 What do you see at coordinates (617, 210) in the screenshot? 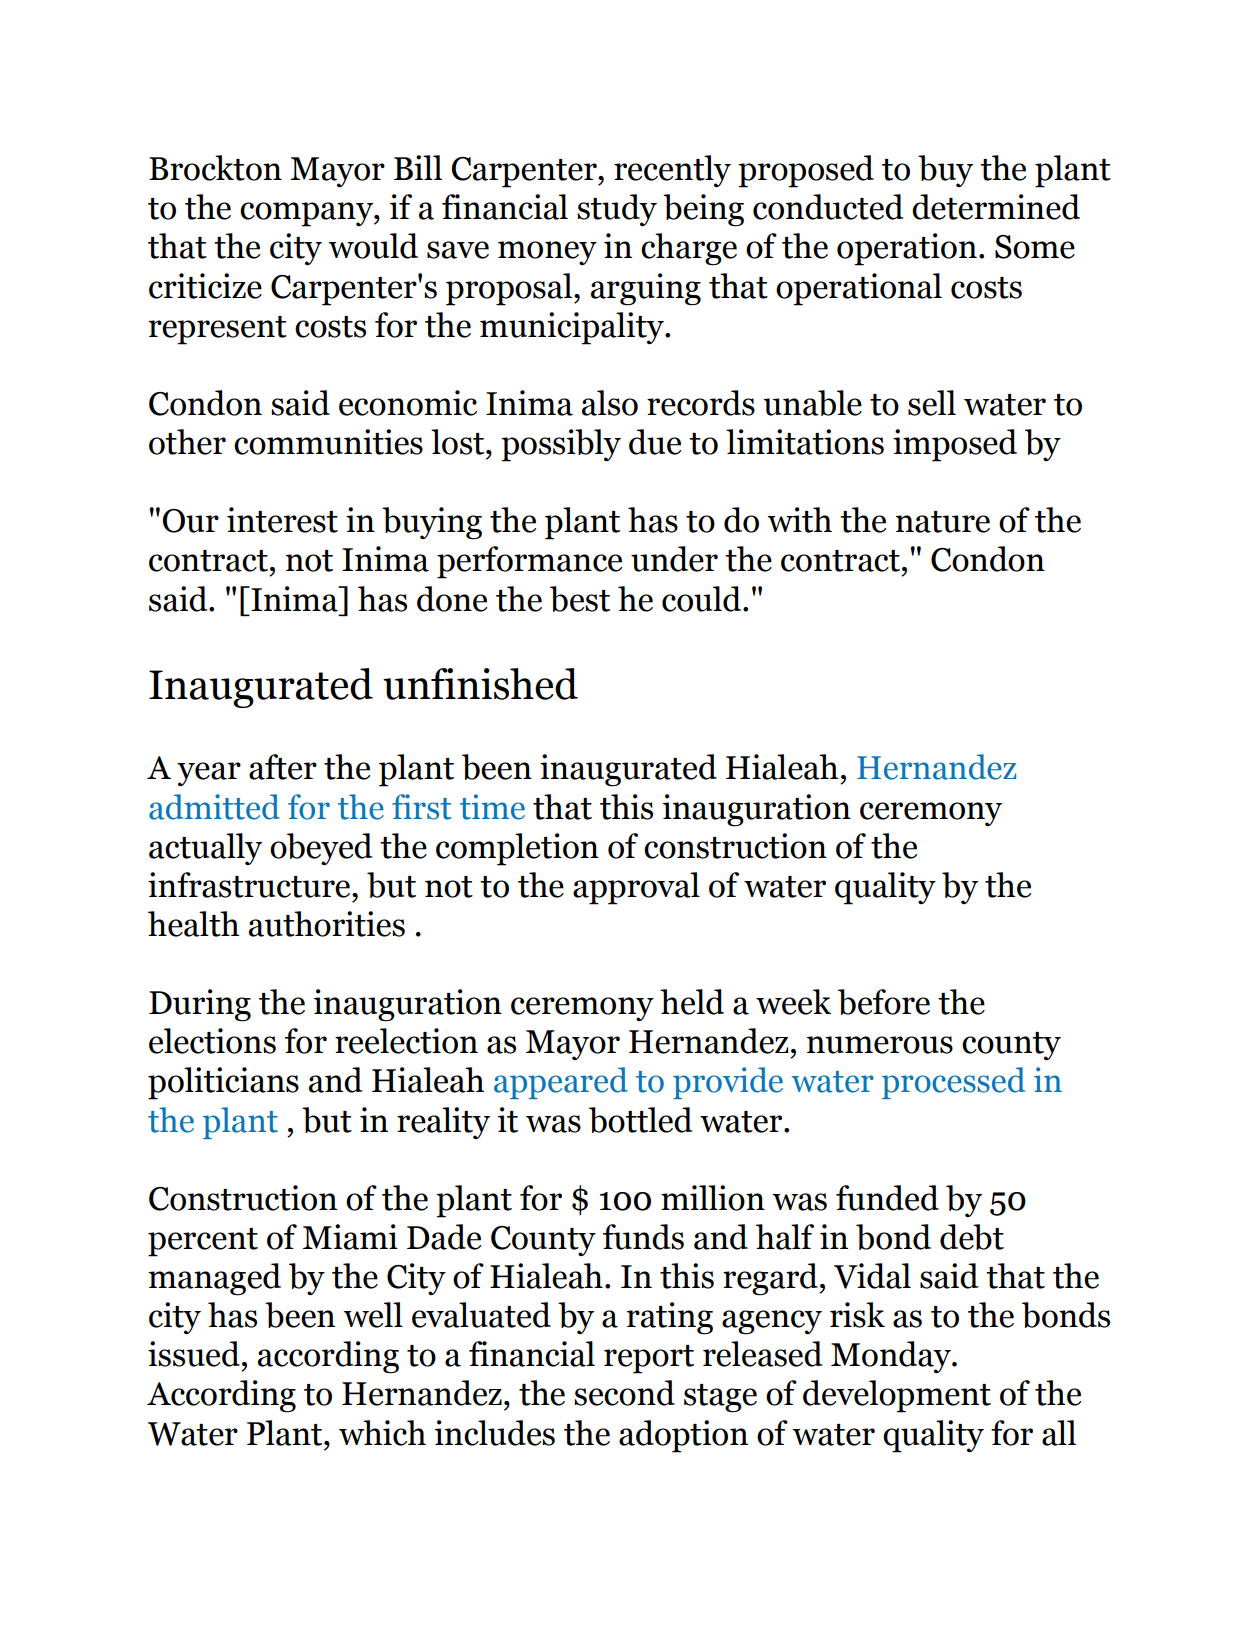
I see `study` at bounding box center [617, 210].
